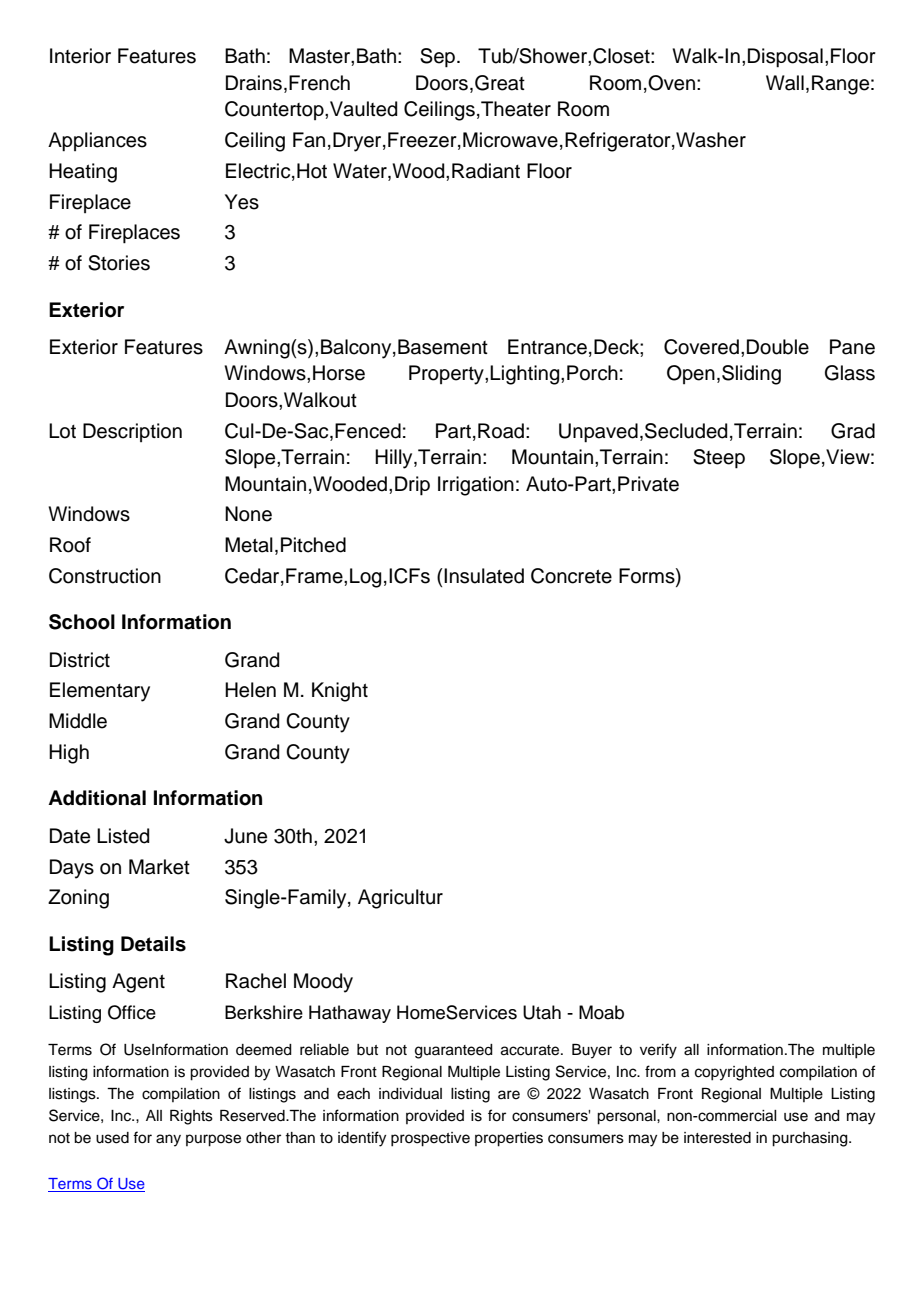 The width and height of the screenshot is (924, 1308). I want to click on Concrete, so click(571, 576).
